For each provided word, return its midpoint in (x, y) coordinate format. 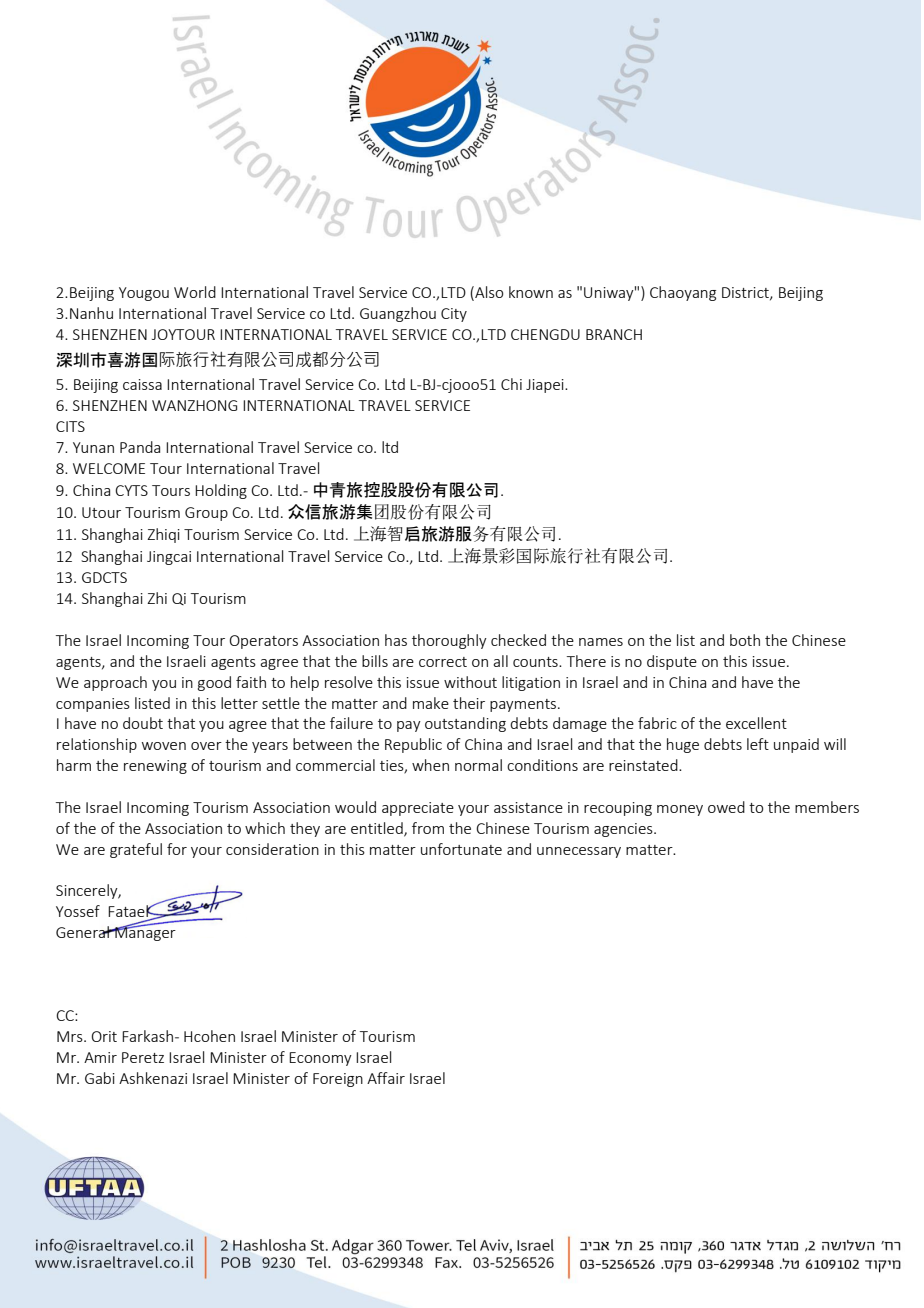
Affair (386, 1078)
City (454, 315)
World (195, 292)
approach (115, 683)
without (470, 682)
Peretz (143, 1057)
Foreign (338, 1080)
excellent (756, 723)
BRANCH (614, 334)
